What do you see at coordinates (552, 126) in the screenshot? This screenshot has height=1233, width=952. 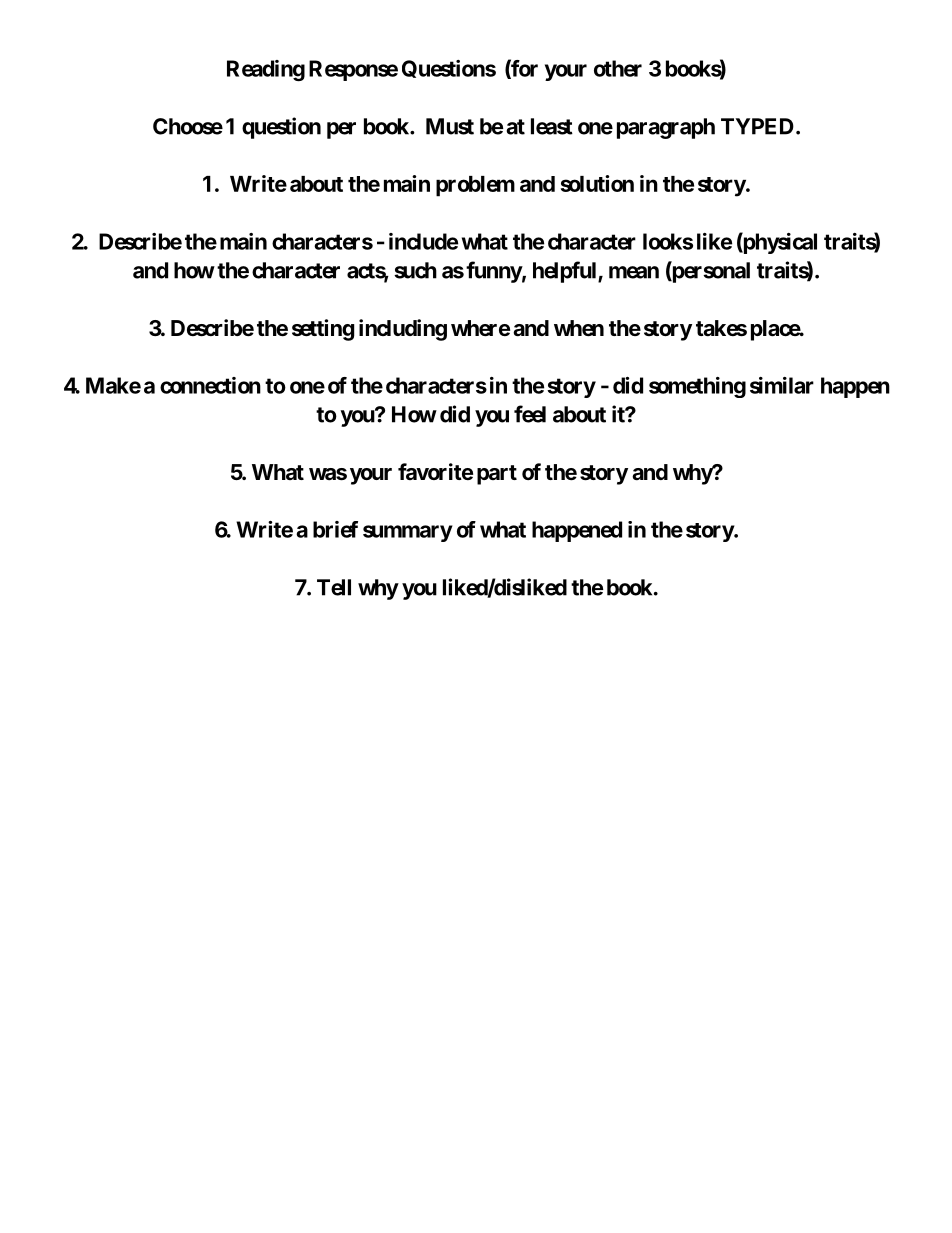 I see `least` at bounding box center [552, 126].
